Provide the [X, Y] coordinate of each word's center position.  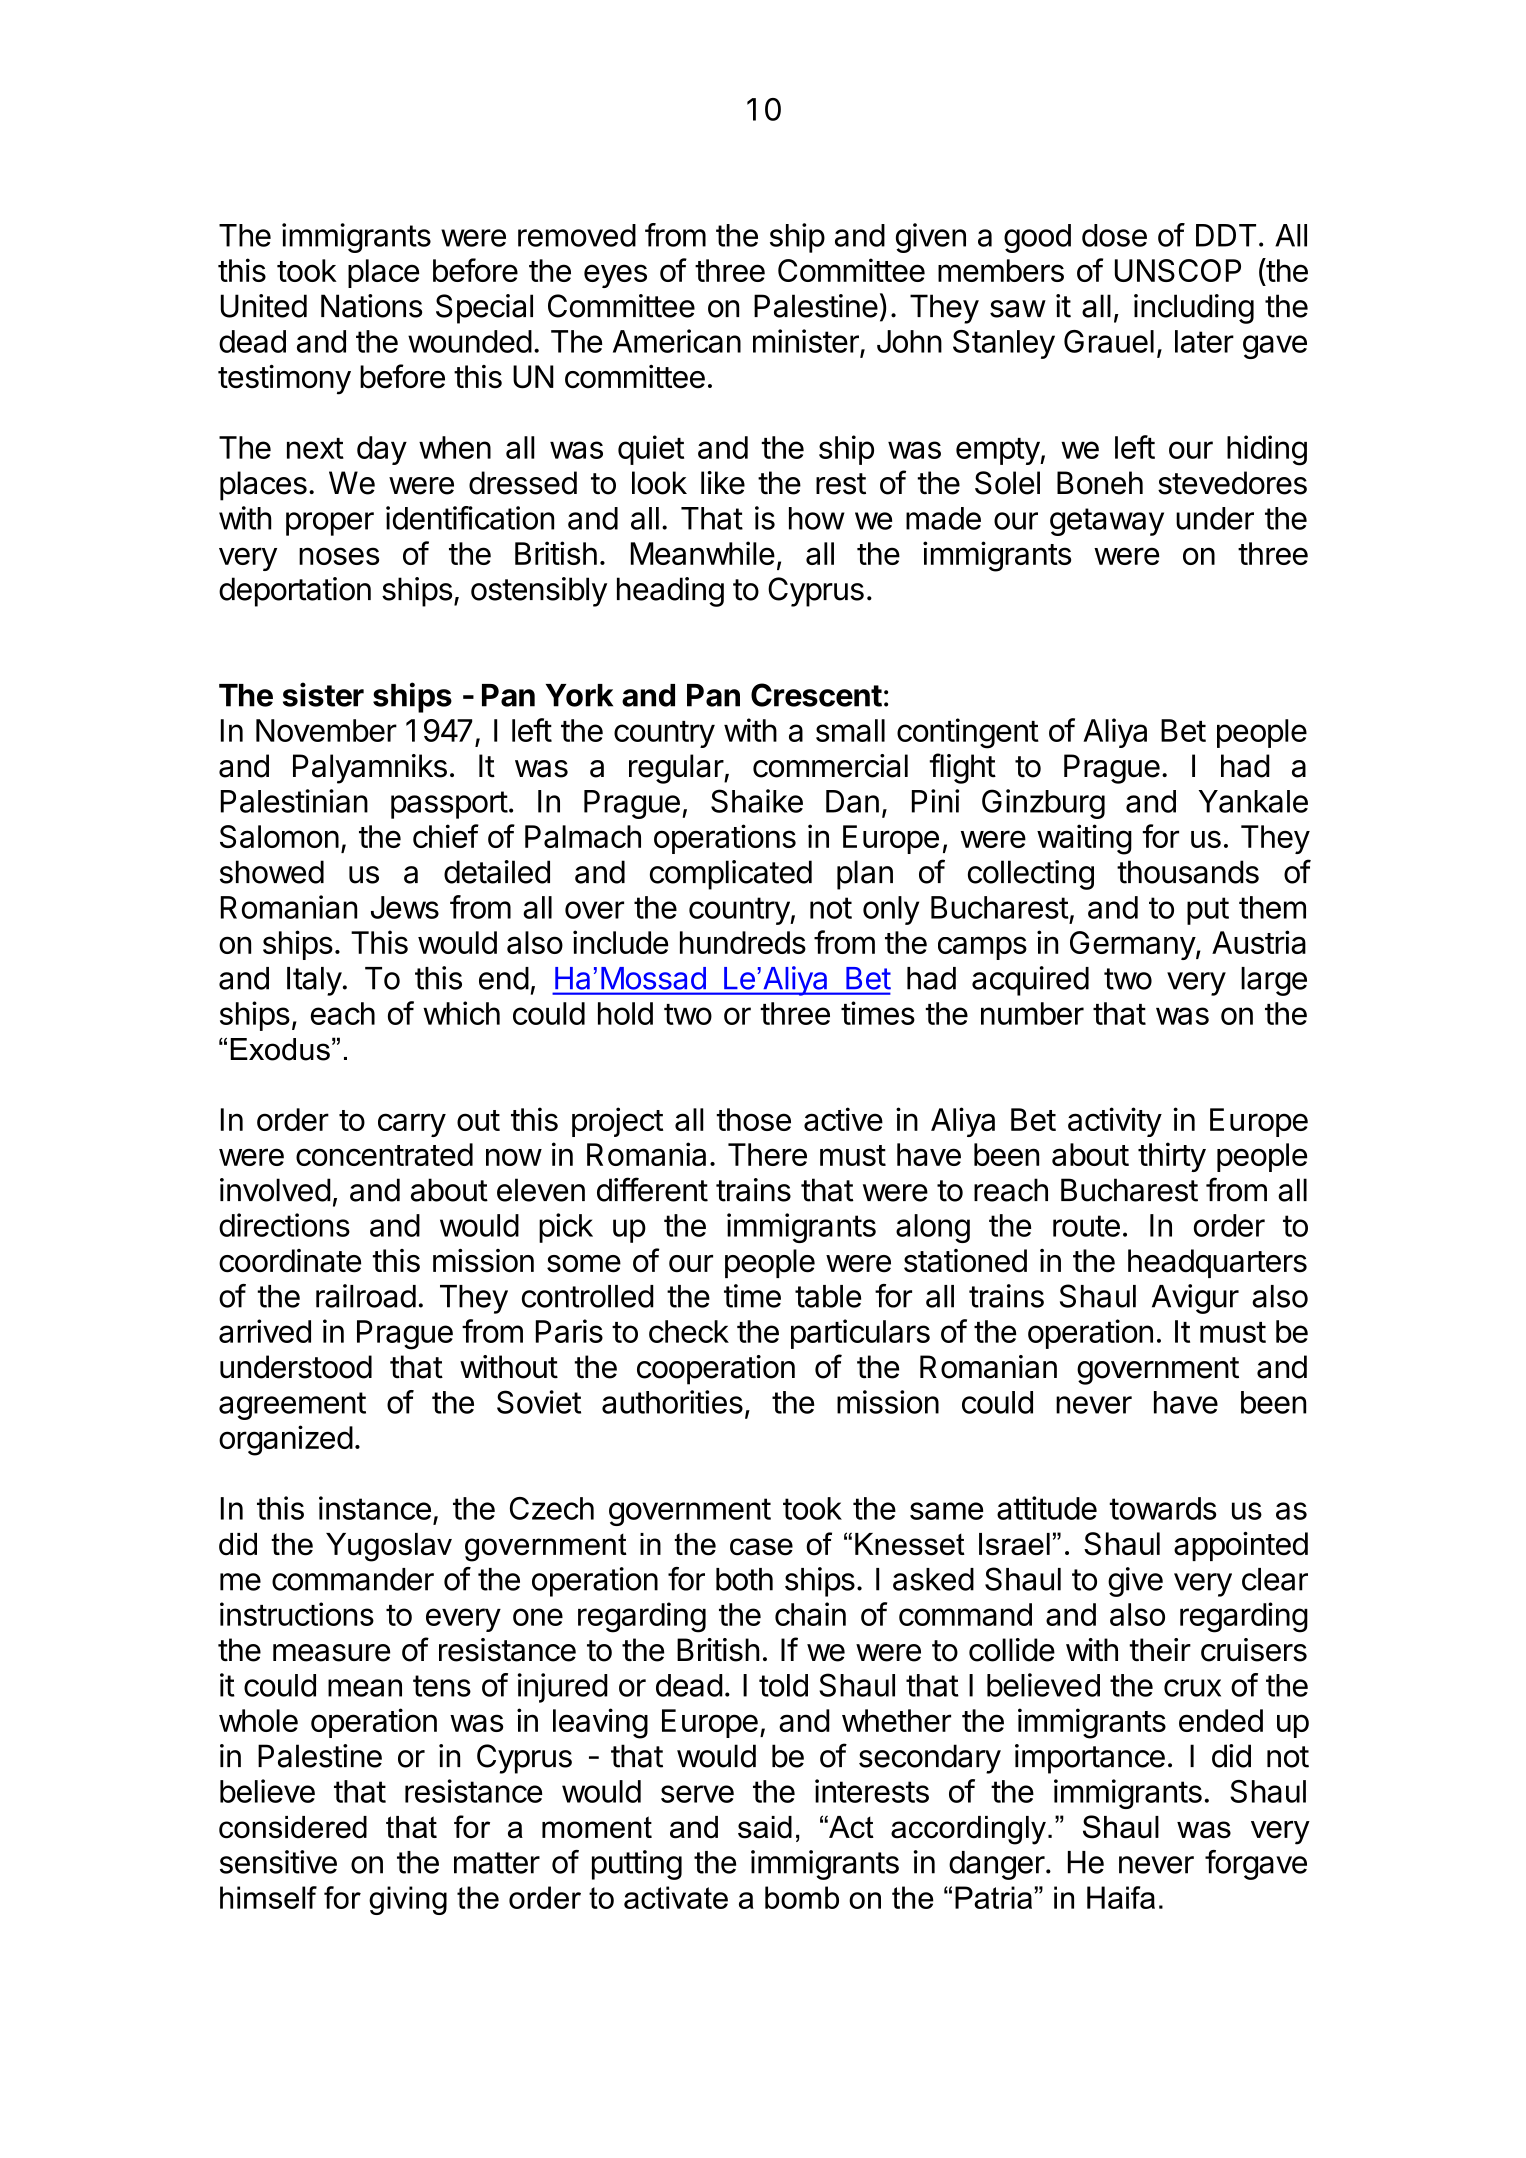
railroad [366, 1296]
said [765, 1827]
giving [408, 1900]
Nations [371, 306]
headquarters [1217, 1263]
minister [806, 341]
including [1194, 309]
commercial [830, 766]
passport [449, 805]
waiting [1084, 839]
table [828, 1296]
